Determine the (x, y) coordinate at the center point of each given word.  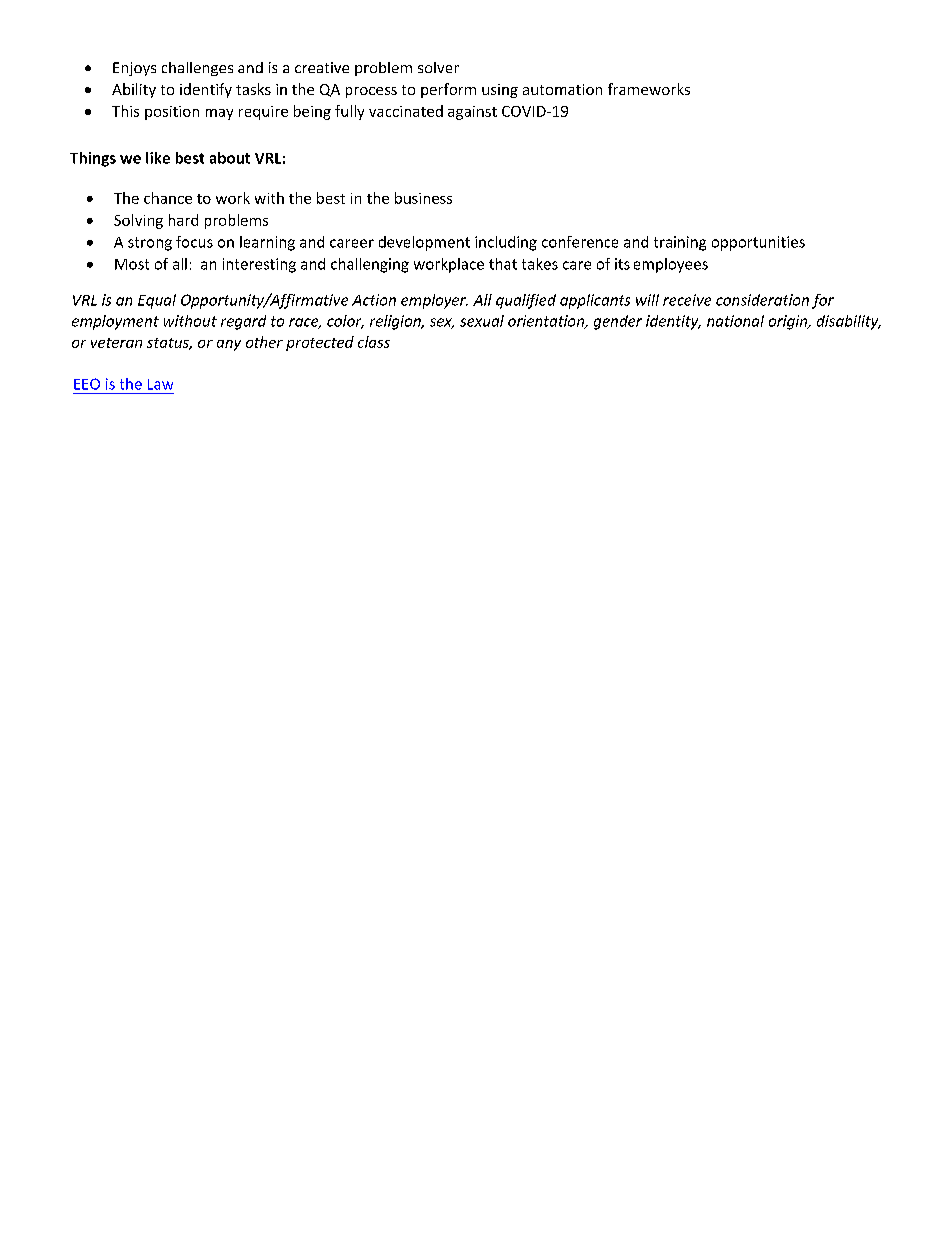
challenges (197, 69)
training (680, 243)
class (374, 342)
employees (671, 265)
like (158, 158)
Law (160, 384)
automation (562, 89)
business (423, 198)
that (503, 264)
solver (438, 67)
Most (132, 264)
